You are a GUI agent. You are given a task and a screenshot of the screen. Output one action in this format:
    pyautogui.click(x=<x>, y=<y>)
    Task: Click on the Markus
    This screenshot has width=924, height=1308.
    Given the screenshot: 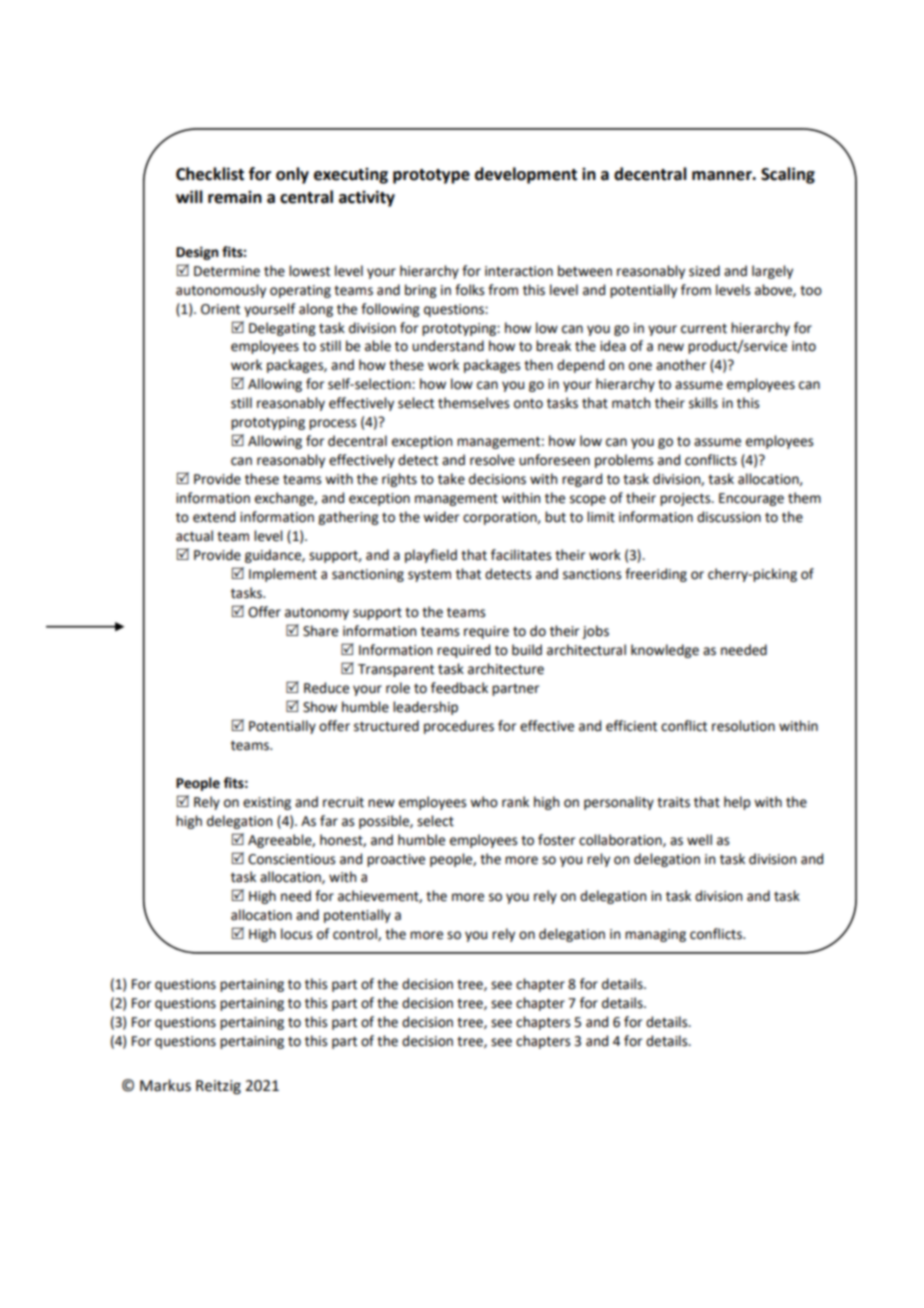 What is the action you would take?
    pyautogui.click(x=165, y=1085)
